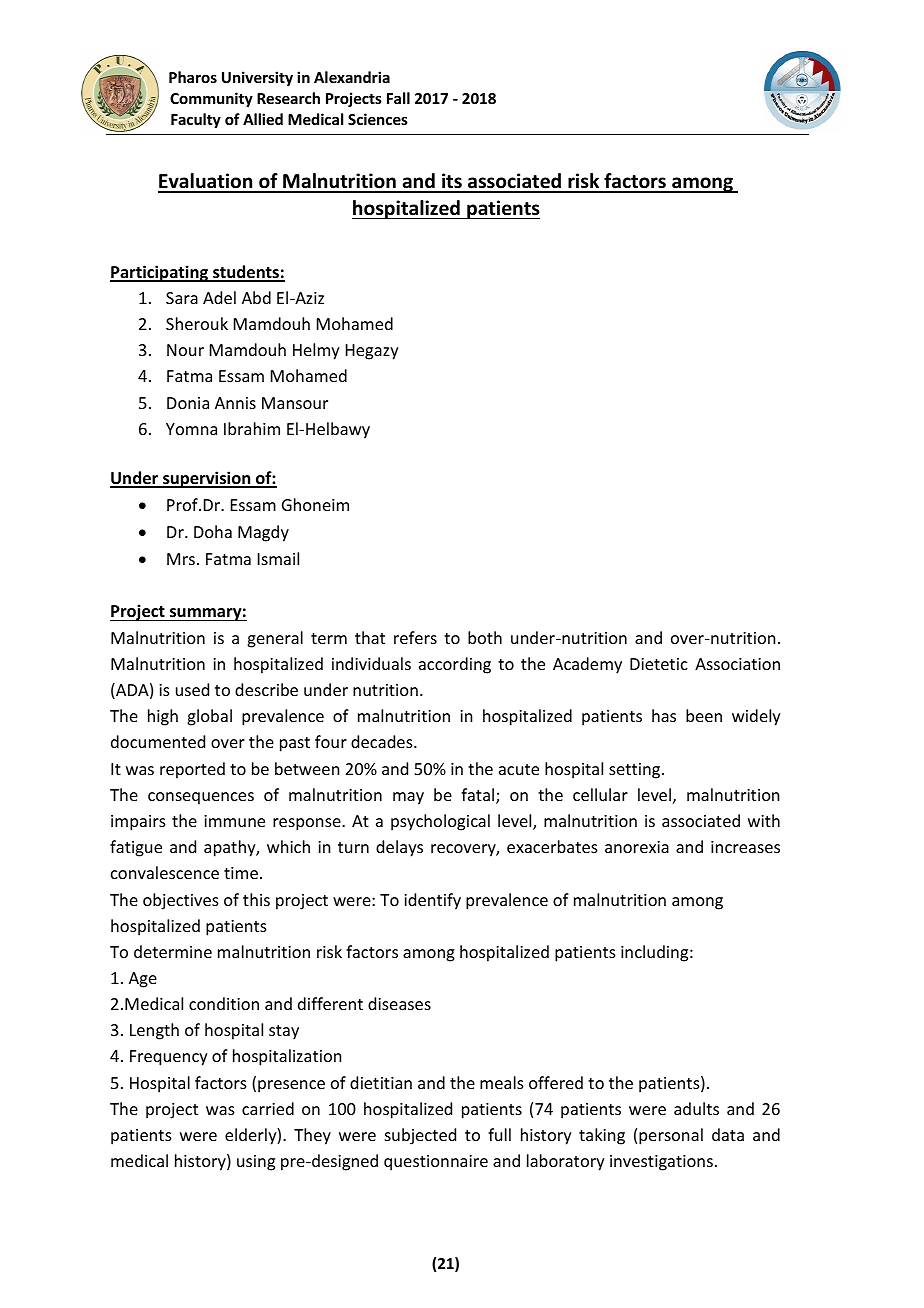  Describe the element at coordinates (398, 98) in the screenshot. I see `Fall` at that location.
